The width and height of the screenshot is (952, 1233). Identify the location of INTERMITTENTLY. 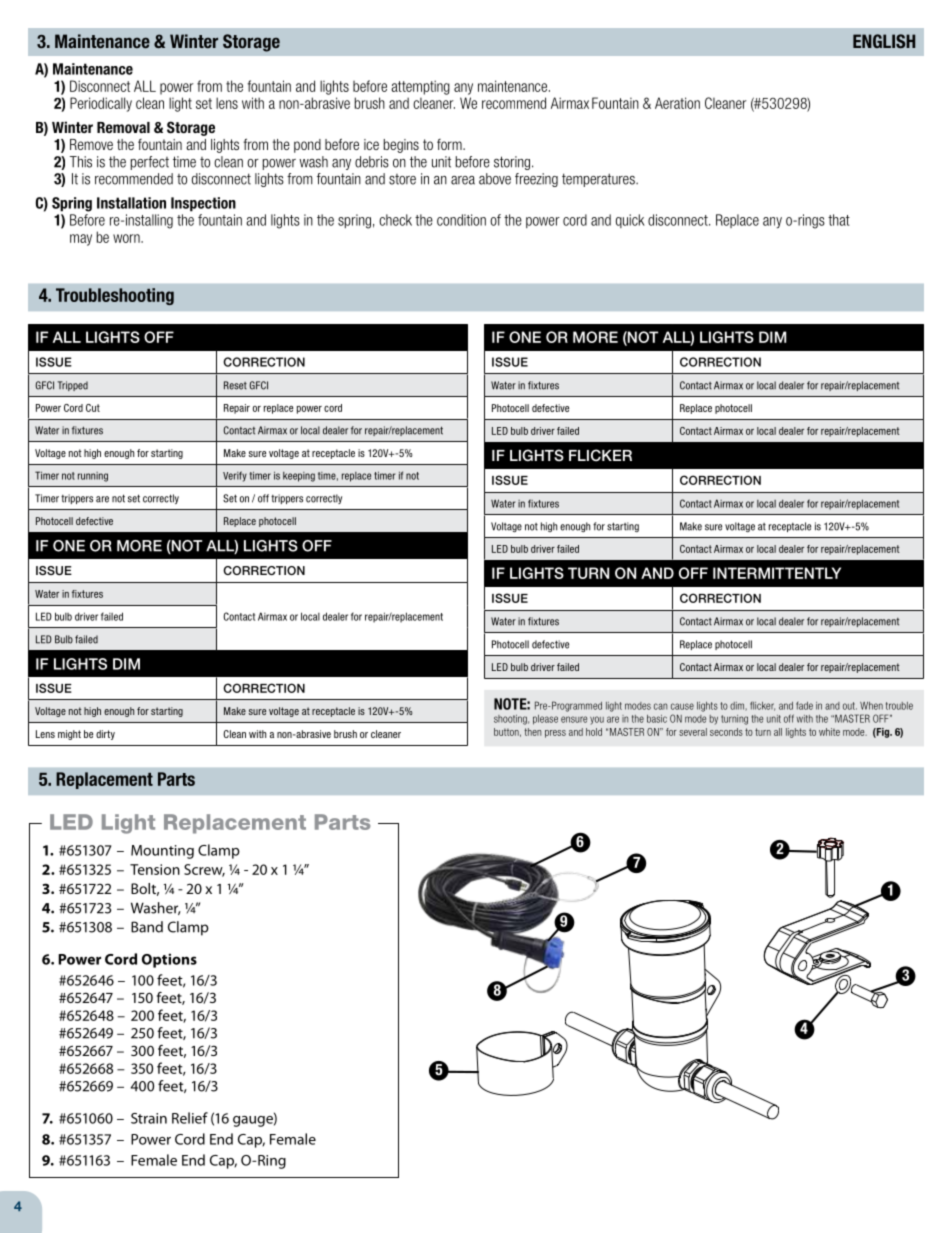
(777, 573).
